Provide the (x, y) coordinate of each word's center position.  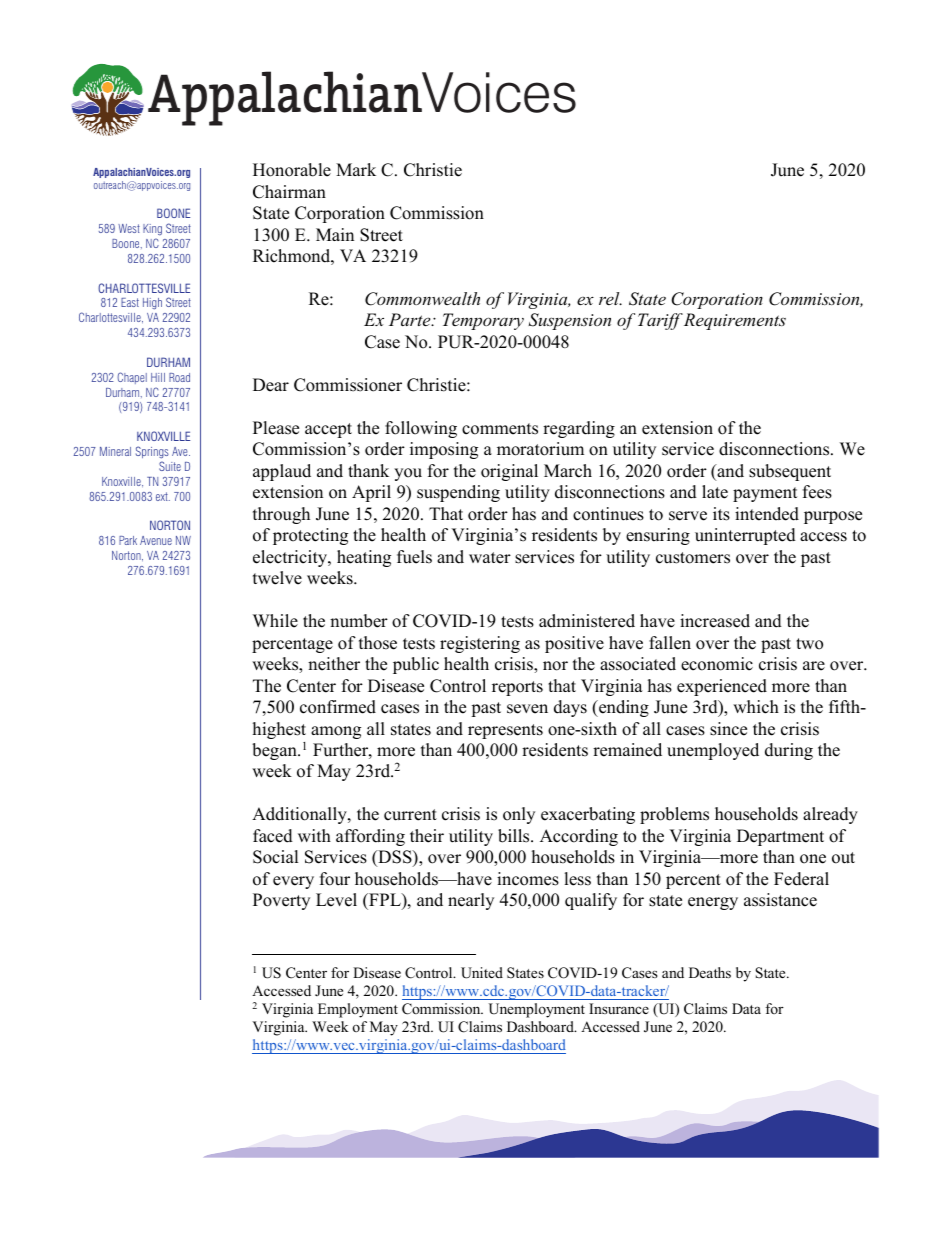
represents (505, 731)
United (482, 973)
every (293, 882)
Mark (356, 169)
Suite (170, 466)
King (152, 230)
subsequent (790, 472)
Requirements (733, 321)
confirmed (338, 707)
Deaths (710, 972)
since (728, 729)
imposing (444, 450)
